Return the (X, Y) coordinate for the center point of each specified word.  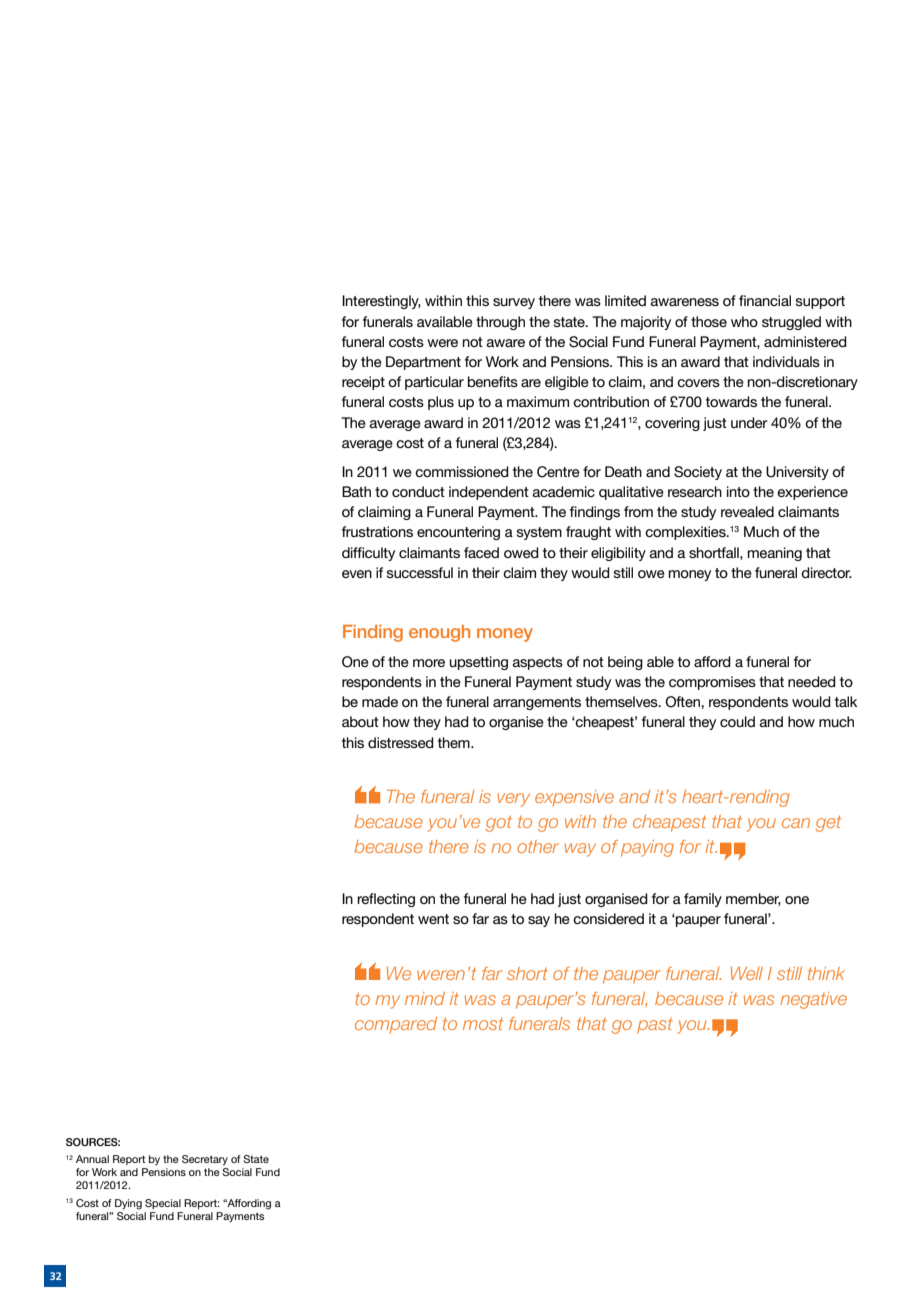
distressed (401, 742)
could (737, 721)
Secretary (205, 1160)
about (360, 721)
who (744, 321)
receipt (363, 383)
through (500, 323)
